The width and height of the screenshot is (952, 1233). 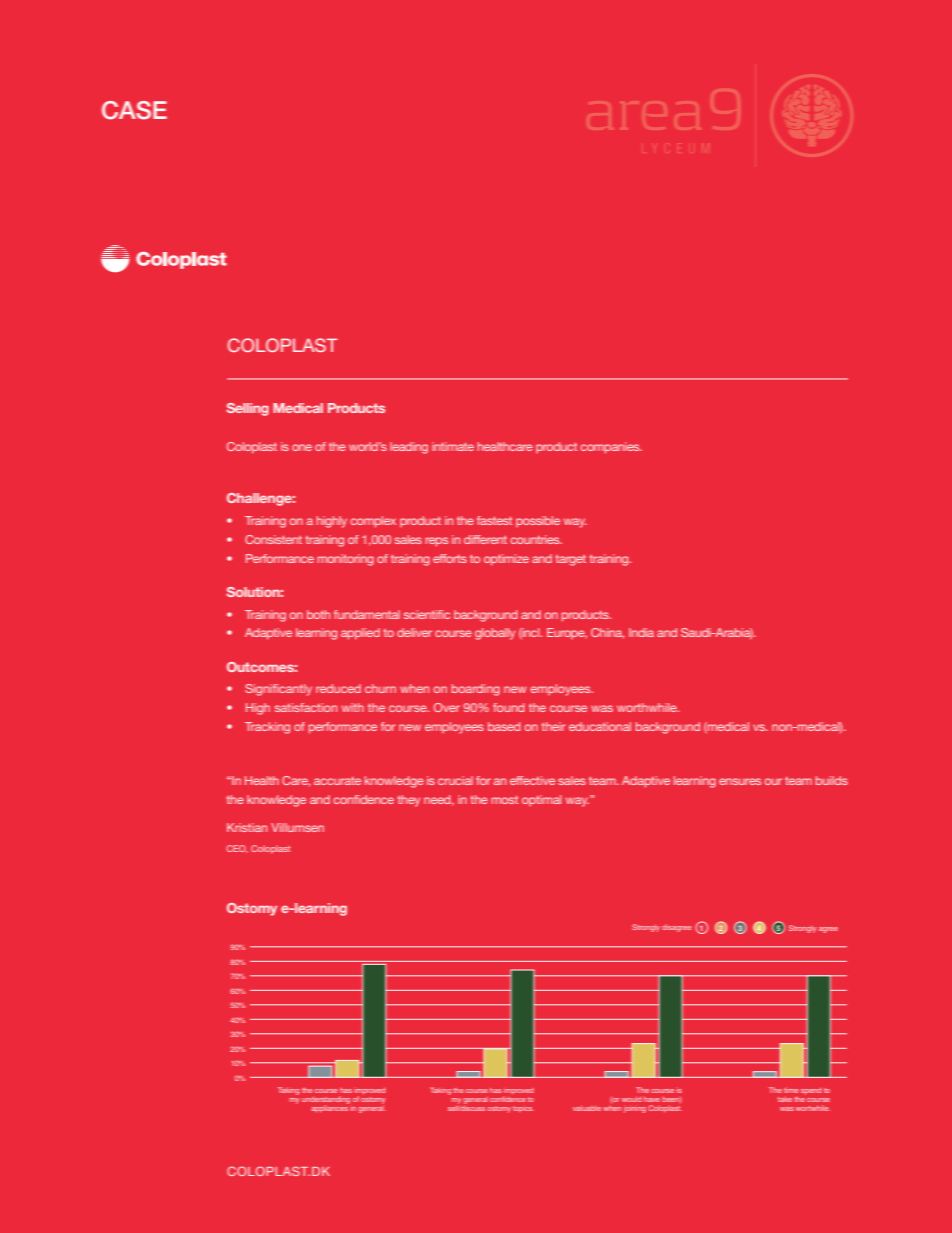 I want to click on both, so click(x=318, y=614).
